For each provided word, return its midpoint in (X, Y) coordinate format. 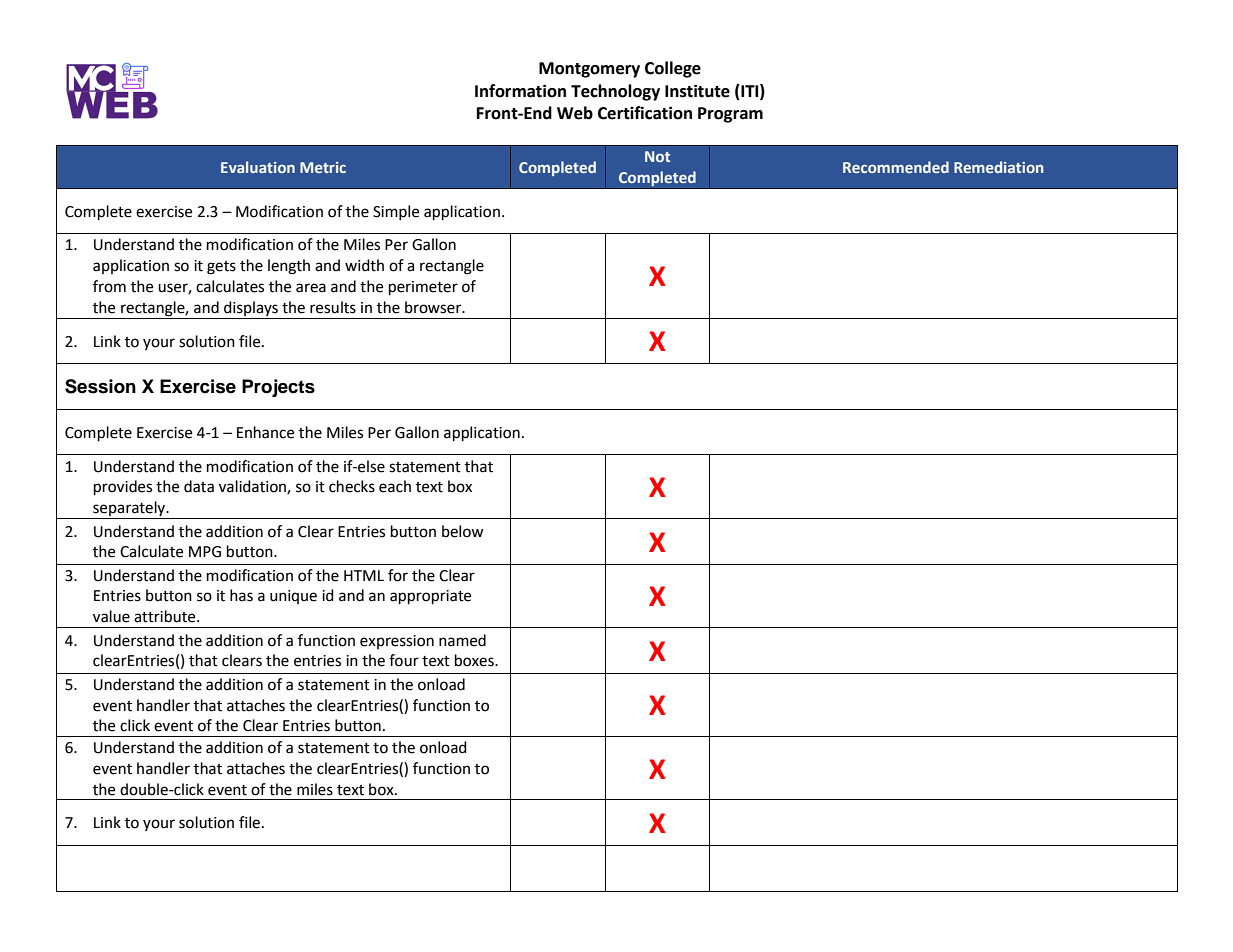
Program (730, 115)
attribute (166, 616)
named (462, 640)
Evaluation (258, 167)
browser (434, 307)
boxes (475, 660)
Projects (278, 388)
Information (520, 91)
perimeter (423, 288)
